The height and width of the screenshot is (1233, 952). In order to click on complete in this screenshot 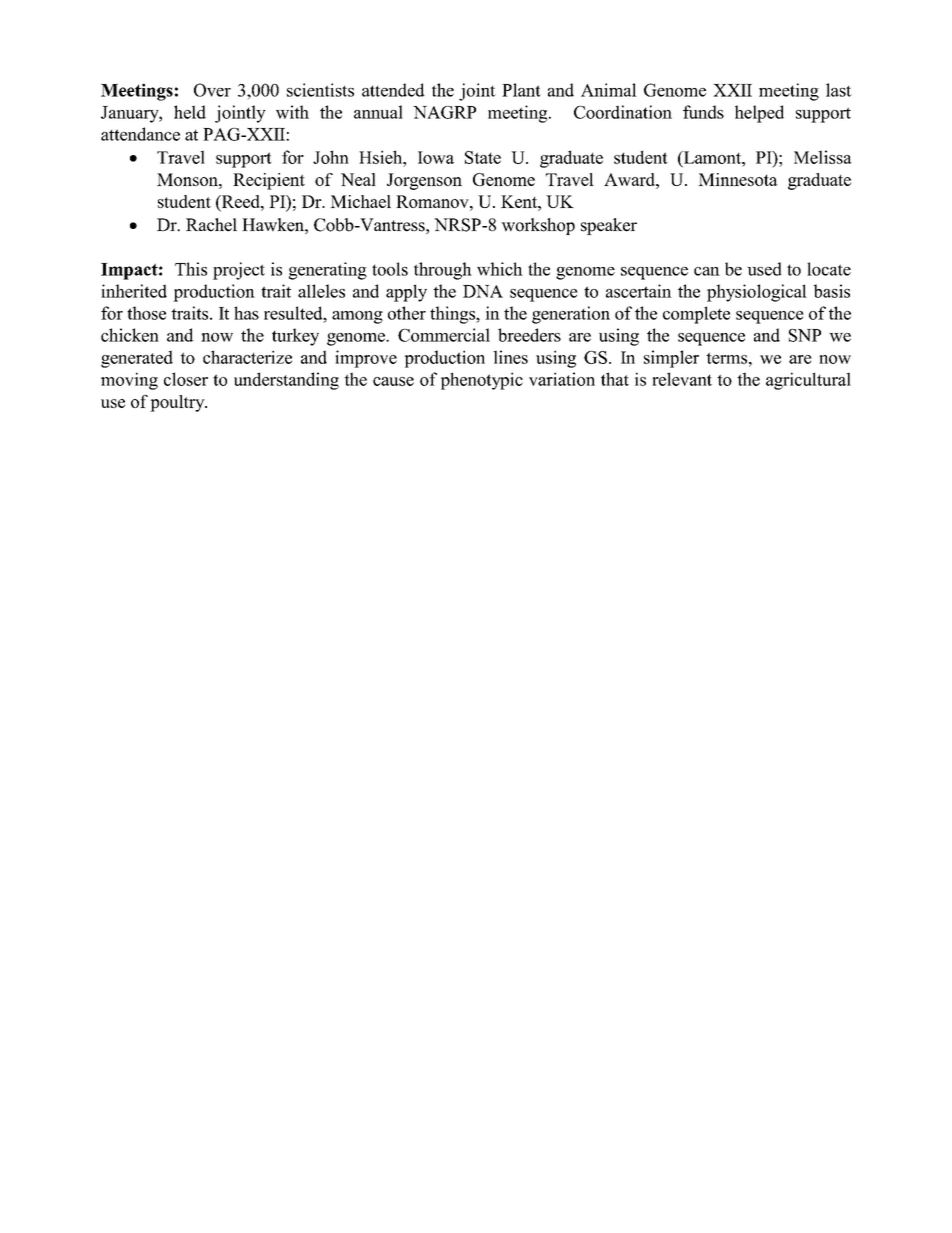, I will do `click(696, 315)`.
